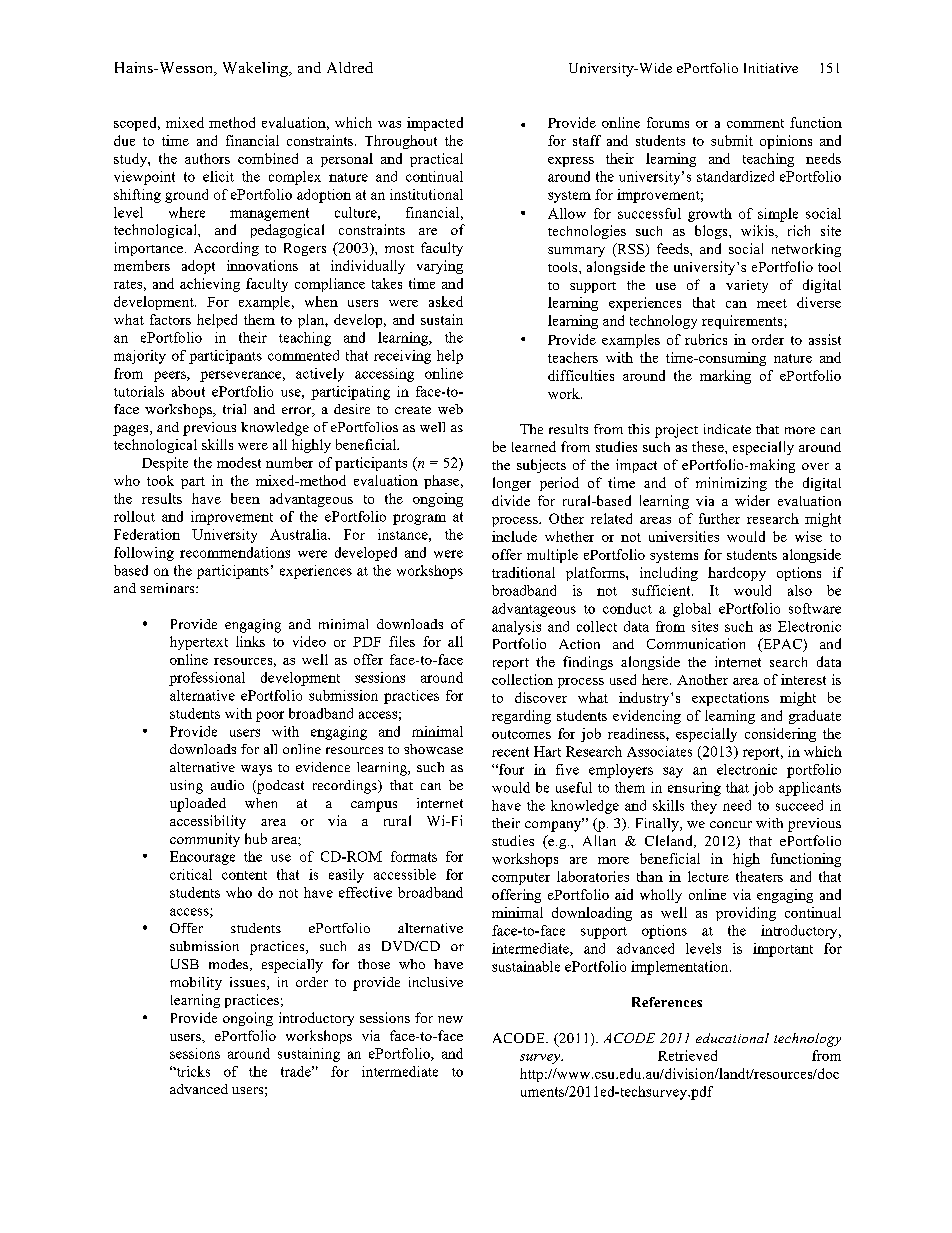 The height and width of the page is (1233, 952). I want to click on hardcopy, so click(737, 574).
